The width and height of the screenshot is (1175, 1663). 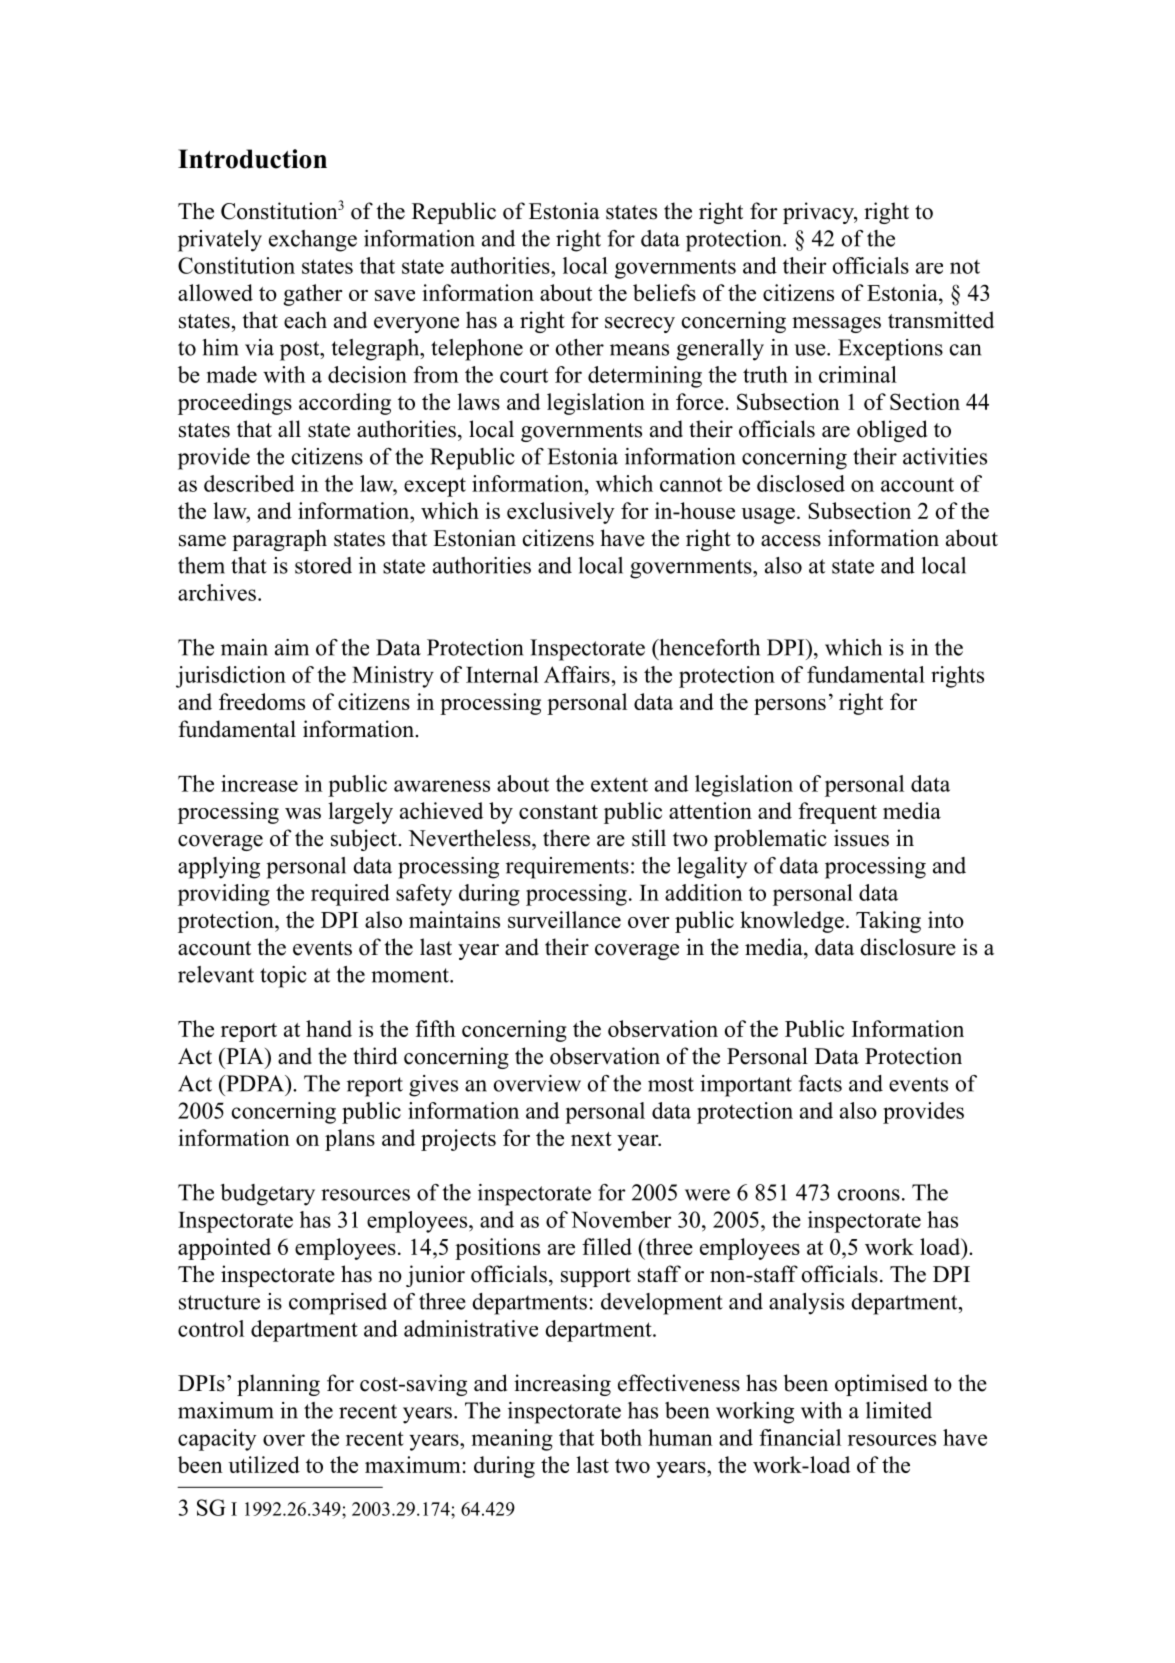 I want to click on exchange, so click(x=313, y=241).
